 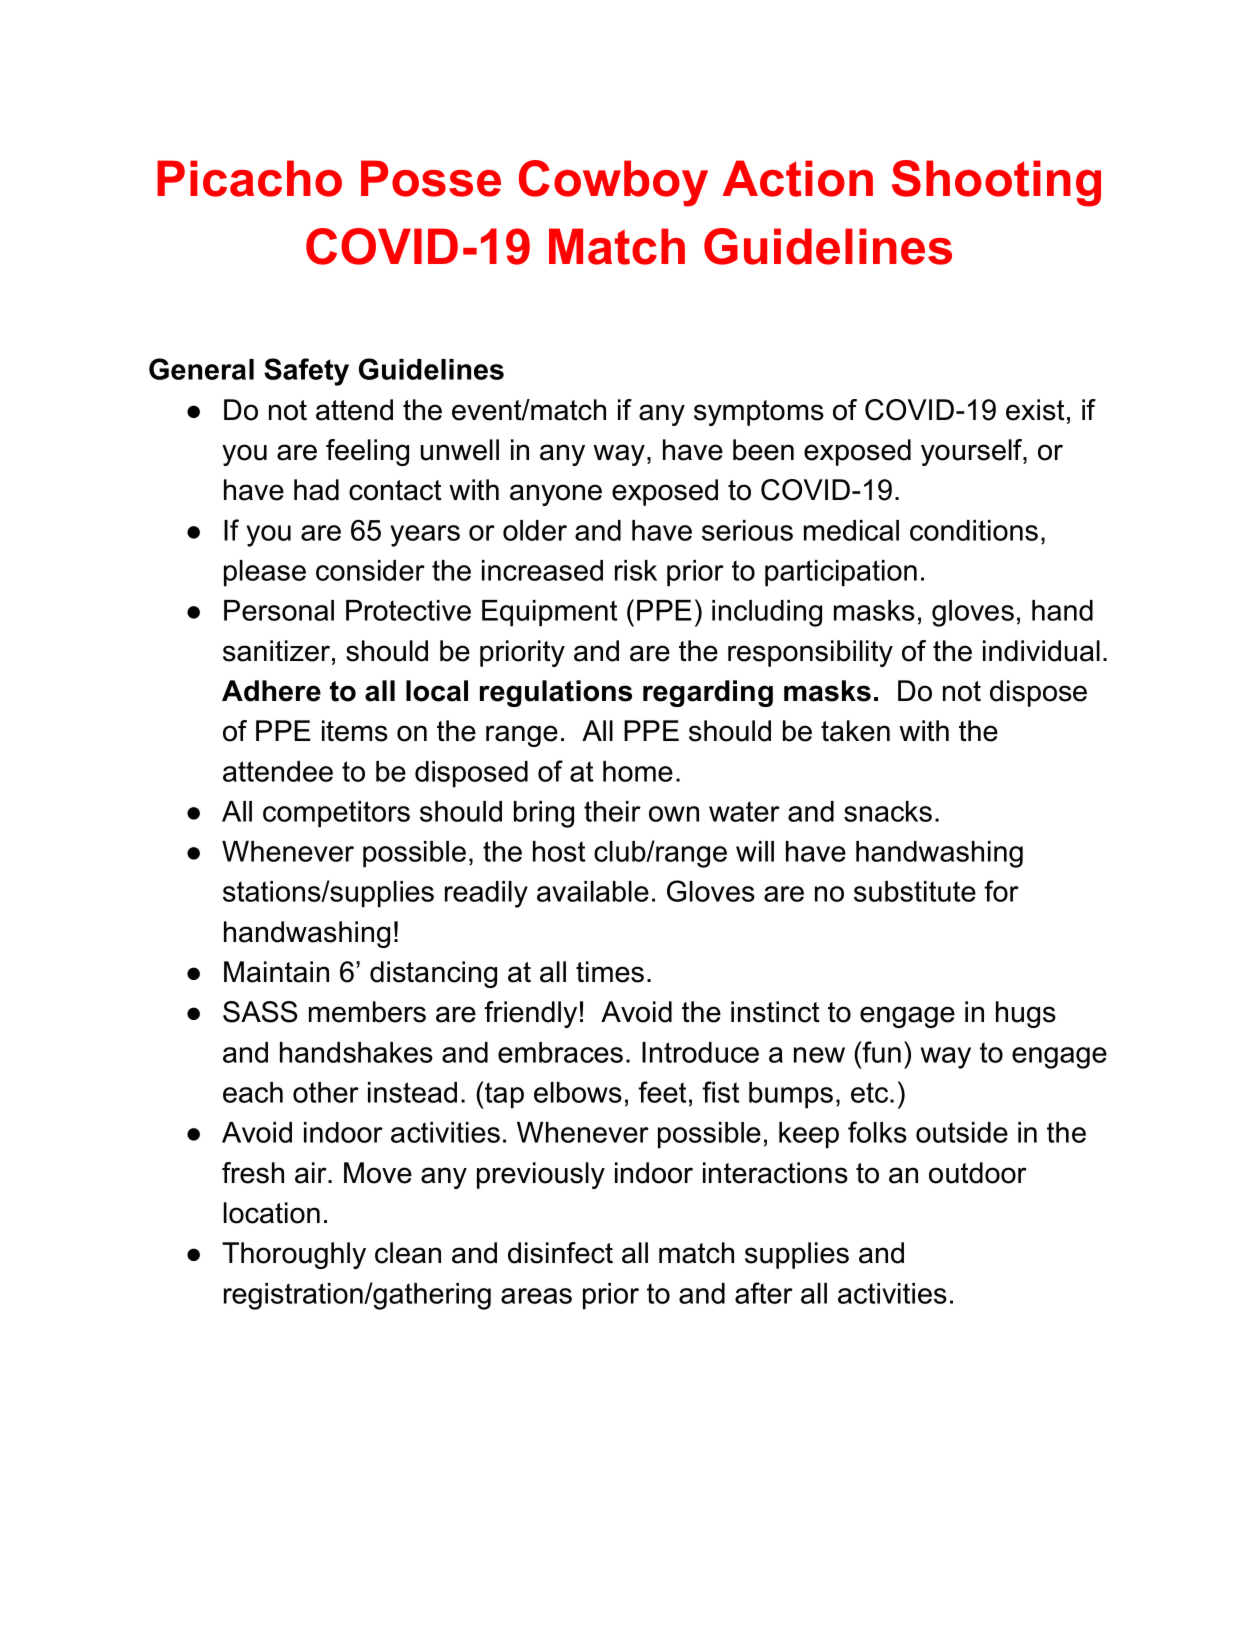 What do you see at coordinates (593, 891) in the screenshot?
I see `available` at bounding box center [593, 891].
